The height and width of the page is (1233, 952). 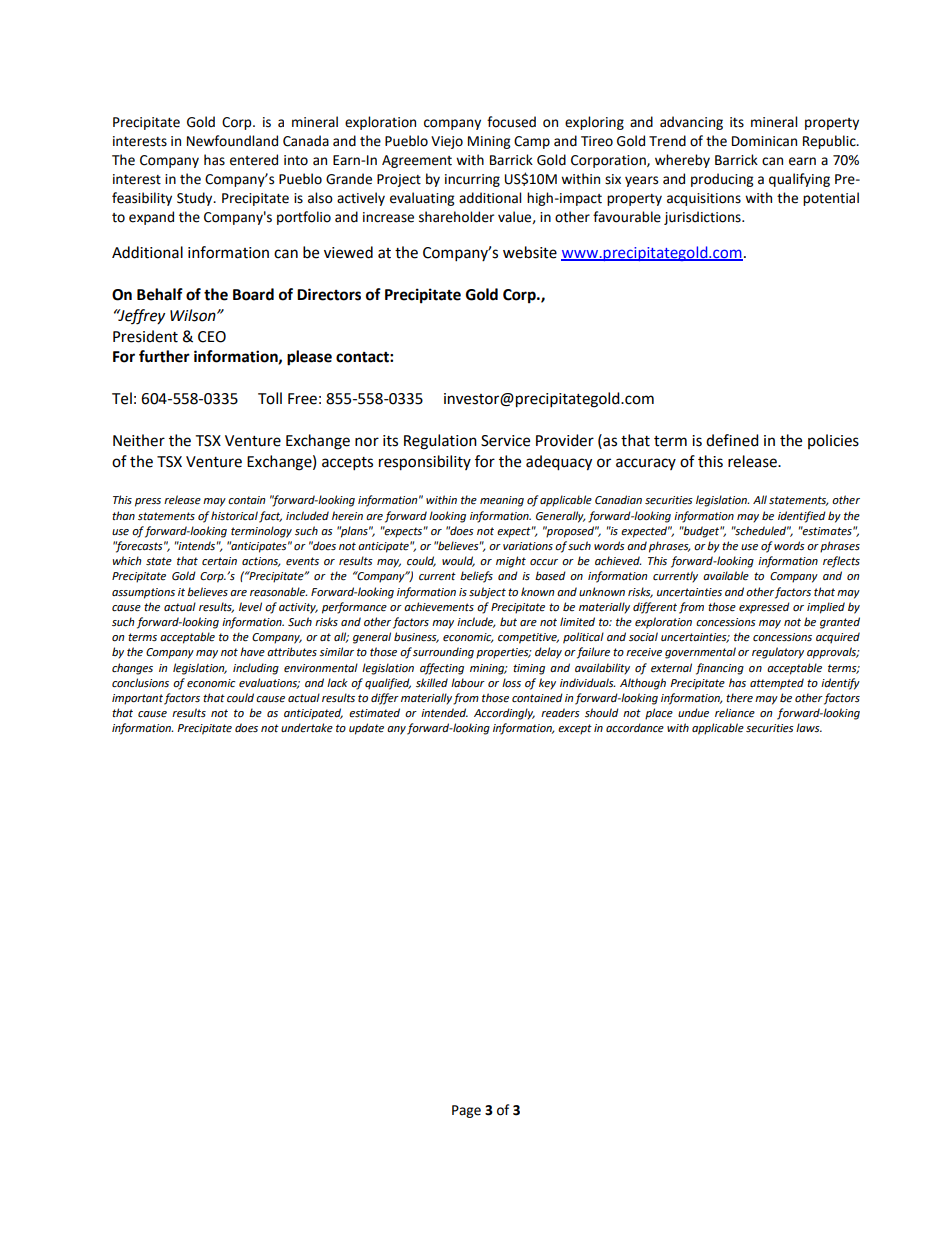 What do you see at coordinates (487, 593) in the page?
I see `subject` at bounding box center [487, 593].
